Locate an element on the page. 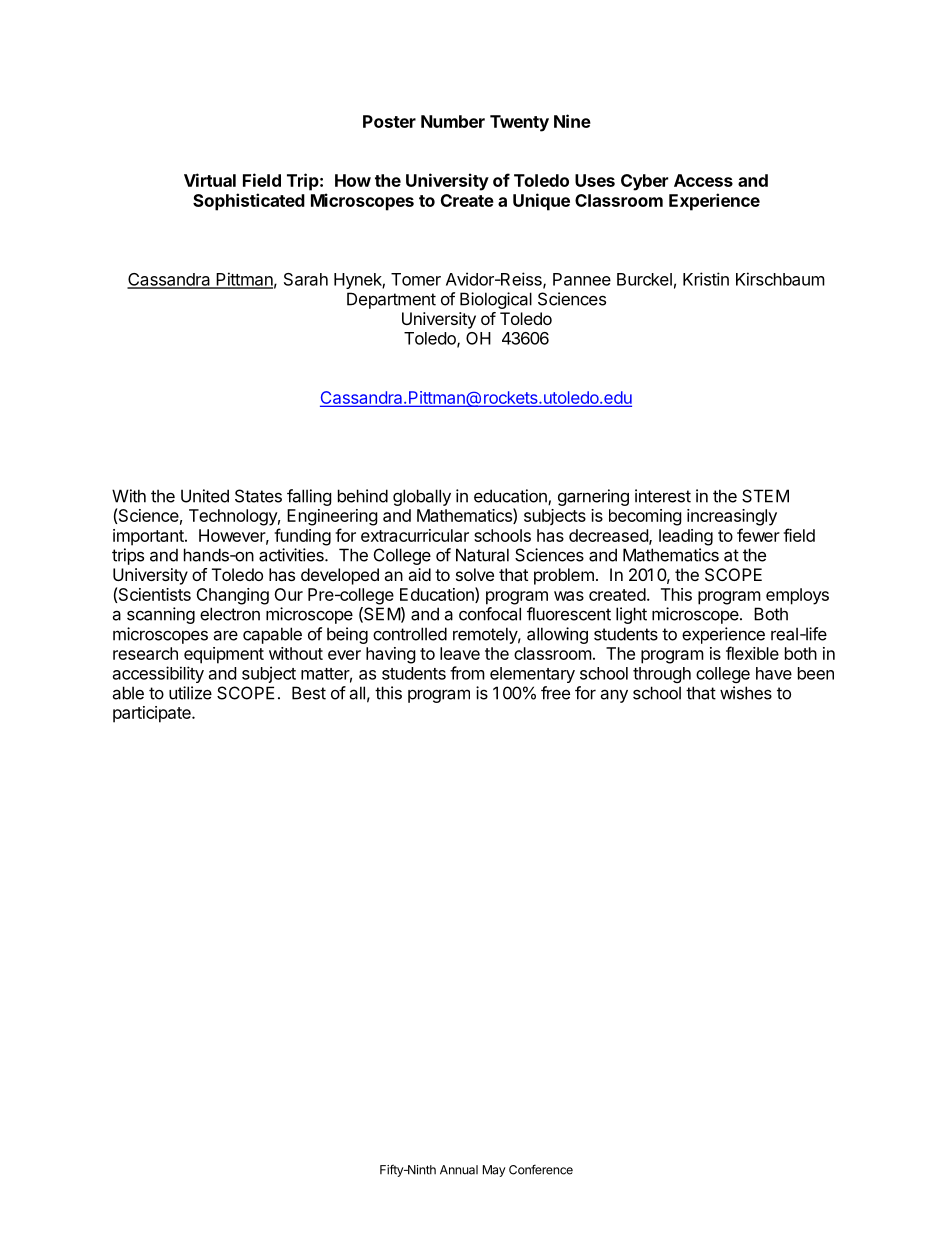 This page has width=952, height=1233. participate is located at coordinates (153, 714).
